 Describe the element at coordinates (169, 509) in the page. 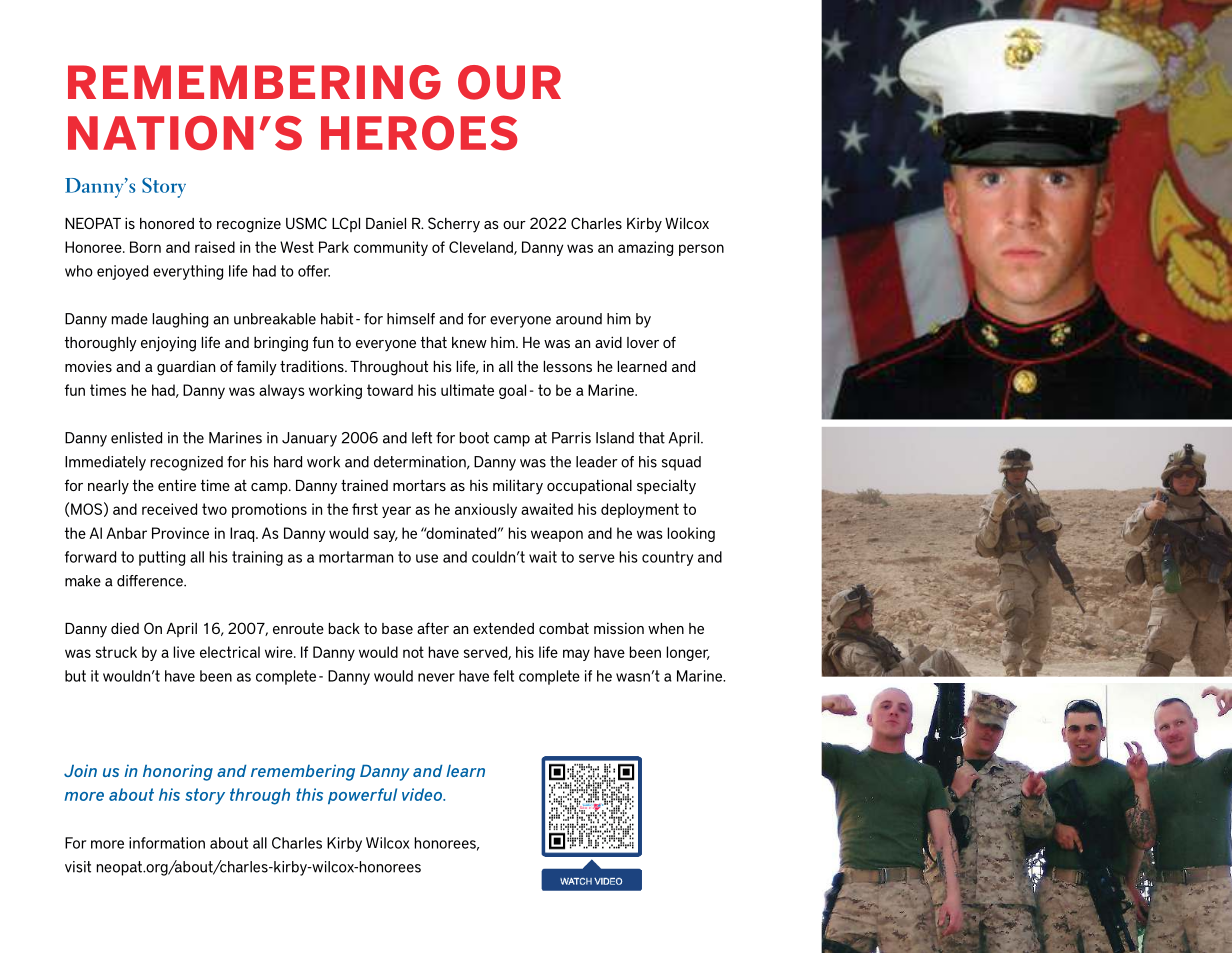

I see `received` at that location.
